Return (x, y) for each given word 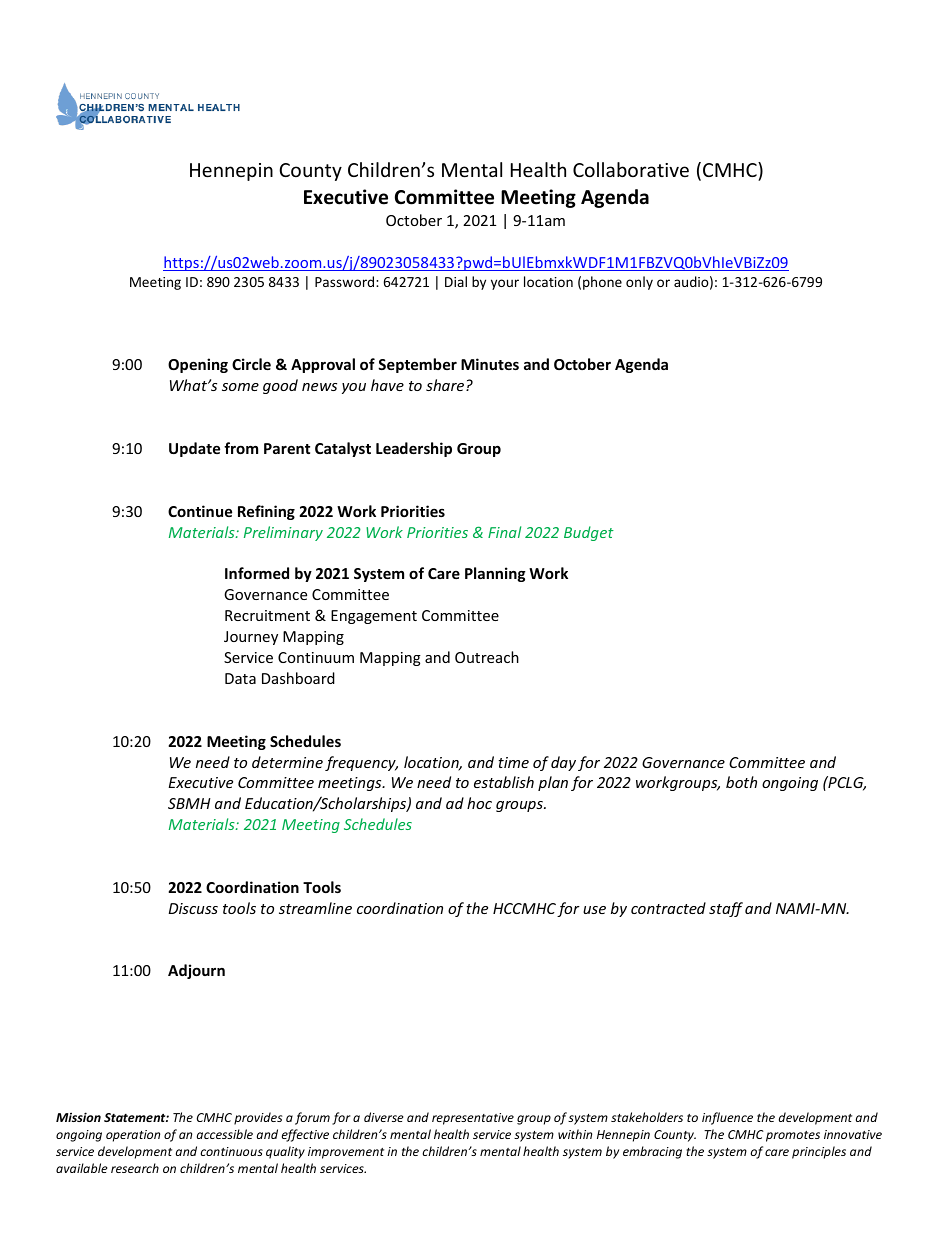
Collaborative (631, 169)
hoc (479, 803)
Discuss (193, 908)
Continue (200, 511)
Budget (589, 533)
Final (504, 532)
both (741, 782)
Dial (456, 281)
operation (133, 1136)
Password (346, 281)
